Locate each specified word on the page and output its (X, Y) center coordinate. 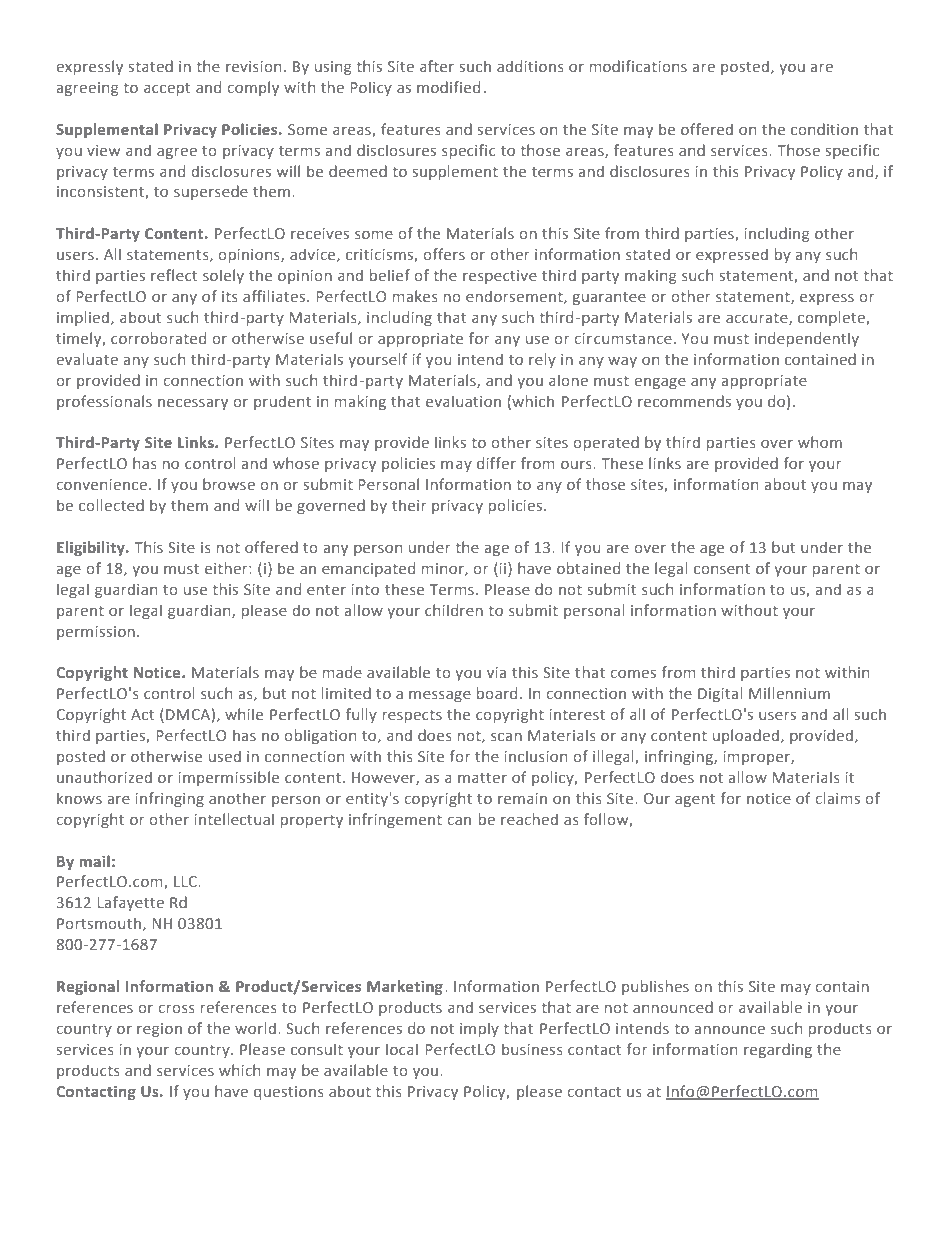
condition (824, 129)
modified (448, 87)
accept (167, 89)
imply (479, 1029)
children (454, 610)
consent (722, 569)
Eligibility (92, 548)
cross (176, 1008)
